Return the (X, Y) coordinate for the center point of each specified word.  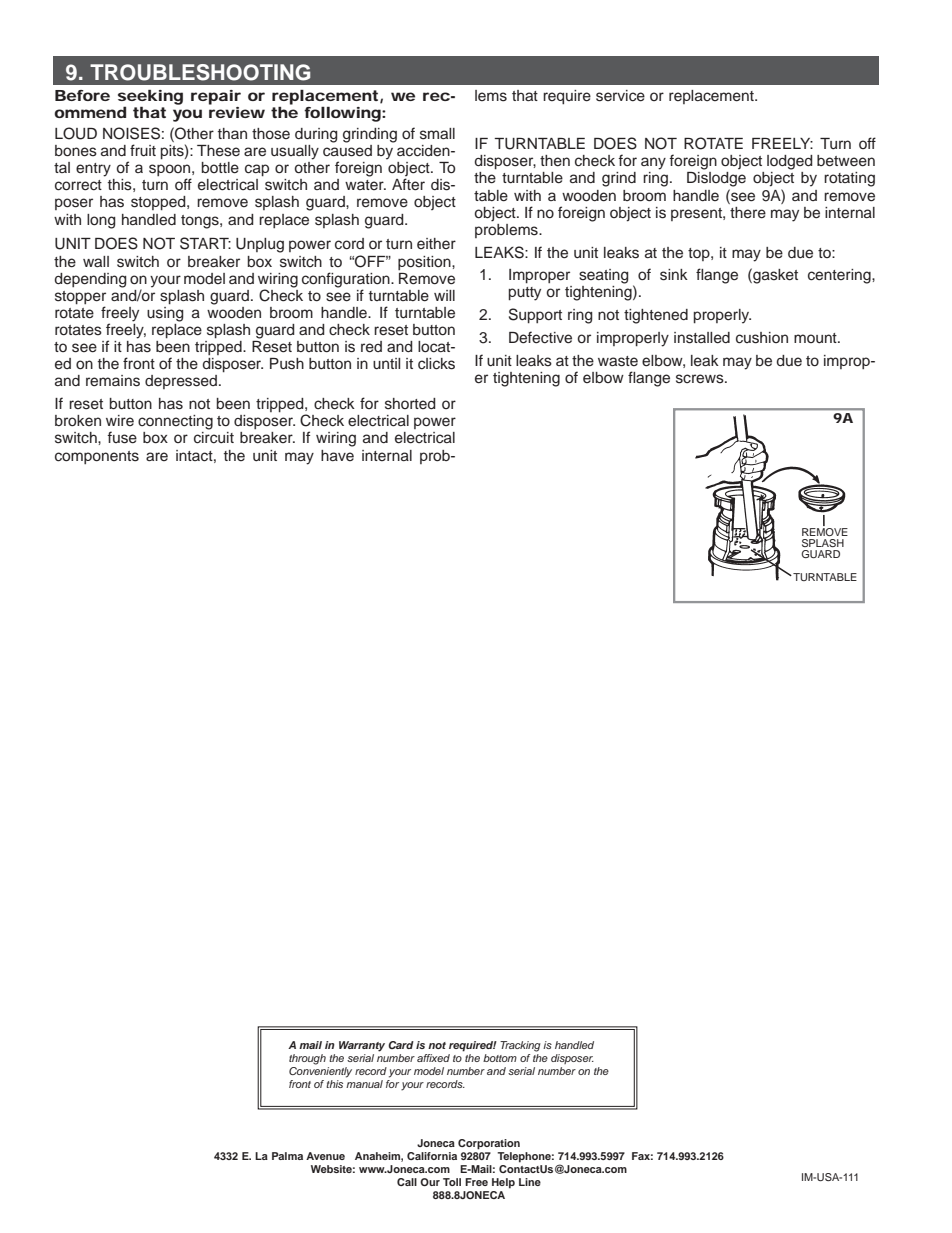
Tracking (520, 1046)
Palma (287, 1156)
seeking (150, 98)
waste (618, 361)
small (437, 134)
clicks (436, 364)
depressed (181, 382)
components (97, 457)
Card (401, 1045)
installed (702, 338)
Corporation (489, 1144)
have (337, 455)
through (307, 1059)
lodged (790, 162)
